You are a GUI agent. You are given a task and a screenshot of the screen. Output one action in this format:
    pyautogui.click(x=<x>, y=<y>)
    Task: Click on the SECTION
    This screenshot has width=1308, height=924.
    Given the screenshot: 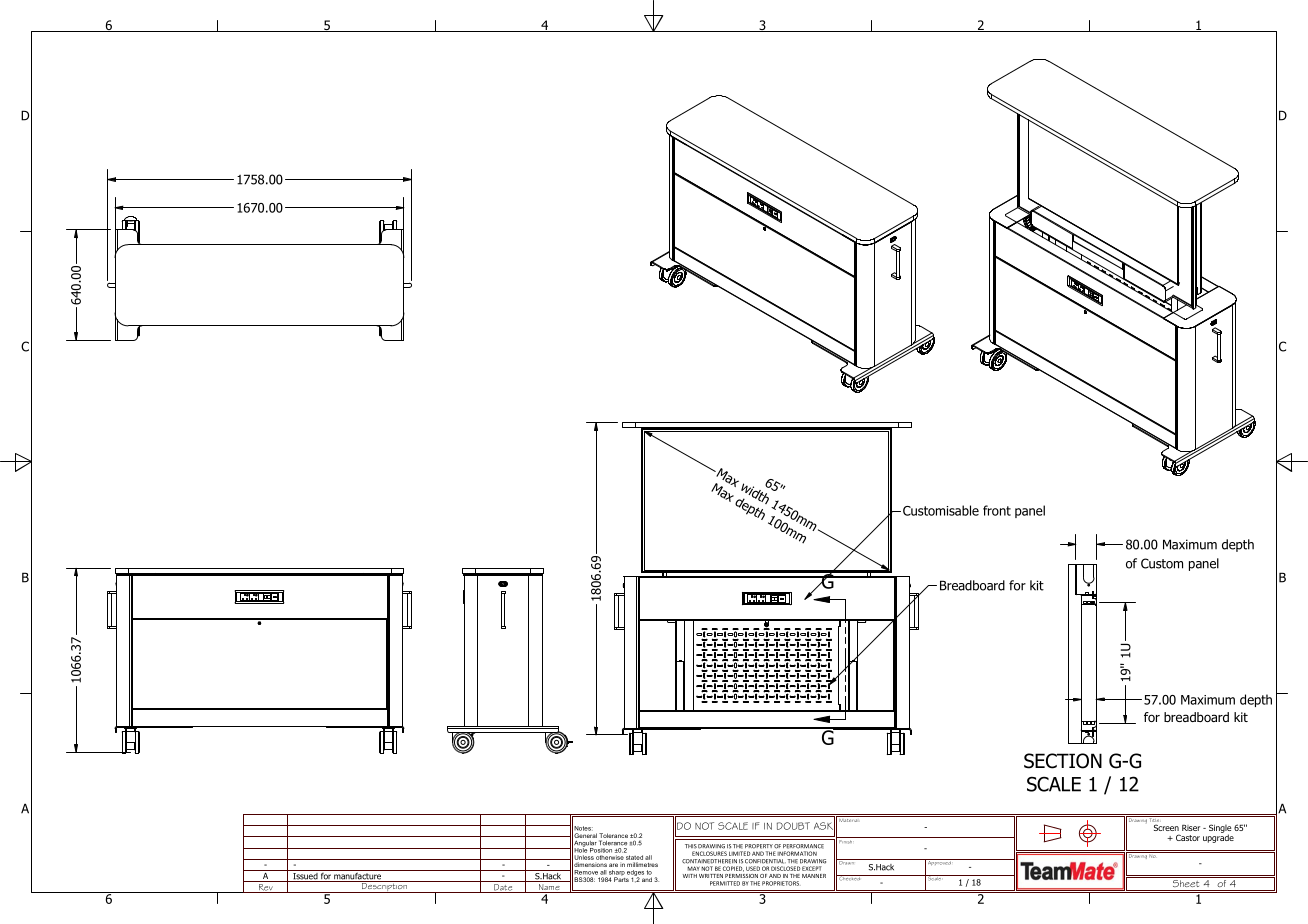 What is the action you would take?
    pyautogui.click(x=1063, y=761)
